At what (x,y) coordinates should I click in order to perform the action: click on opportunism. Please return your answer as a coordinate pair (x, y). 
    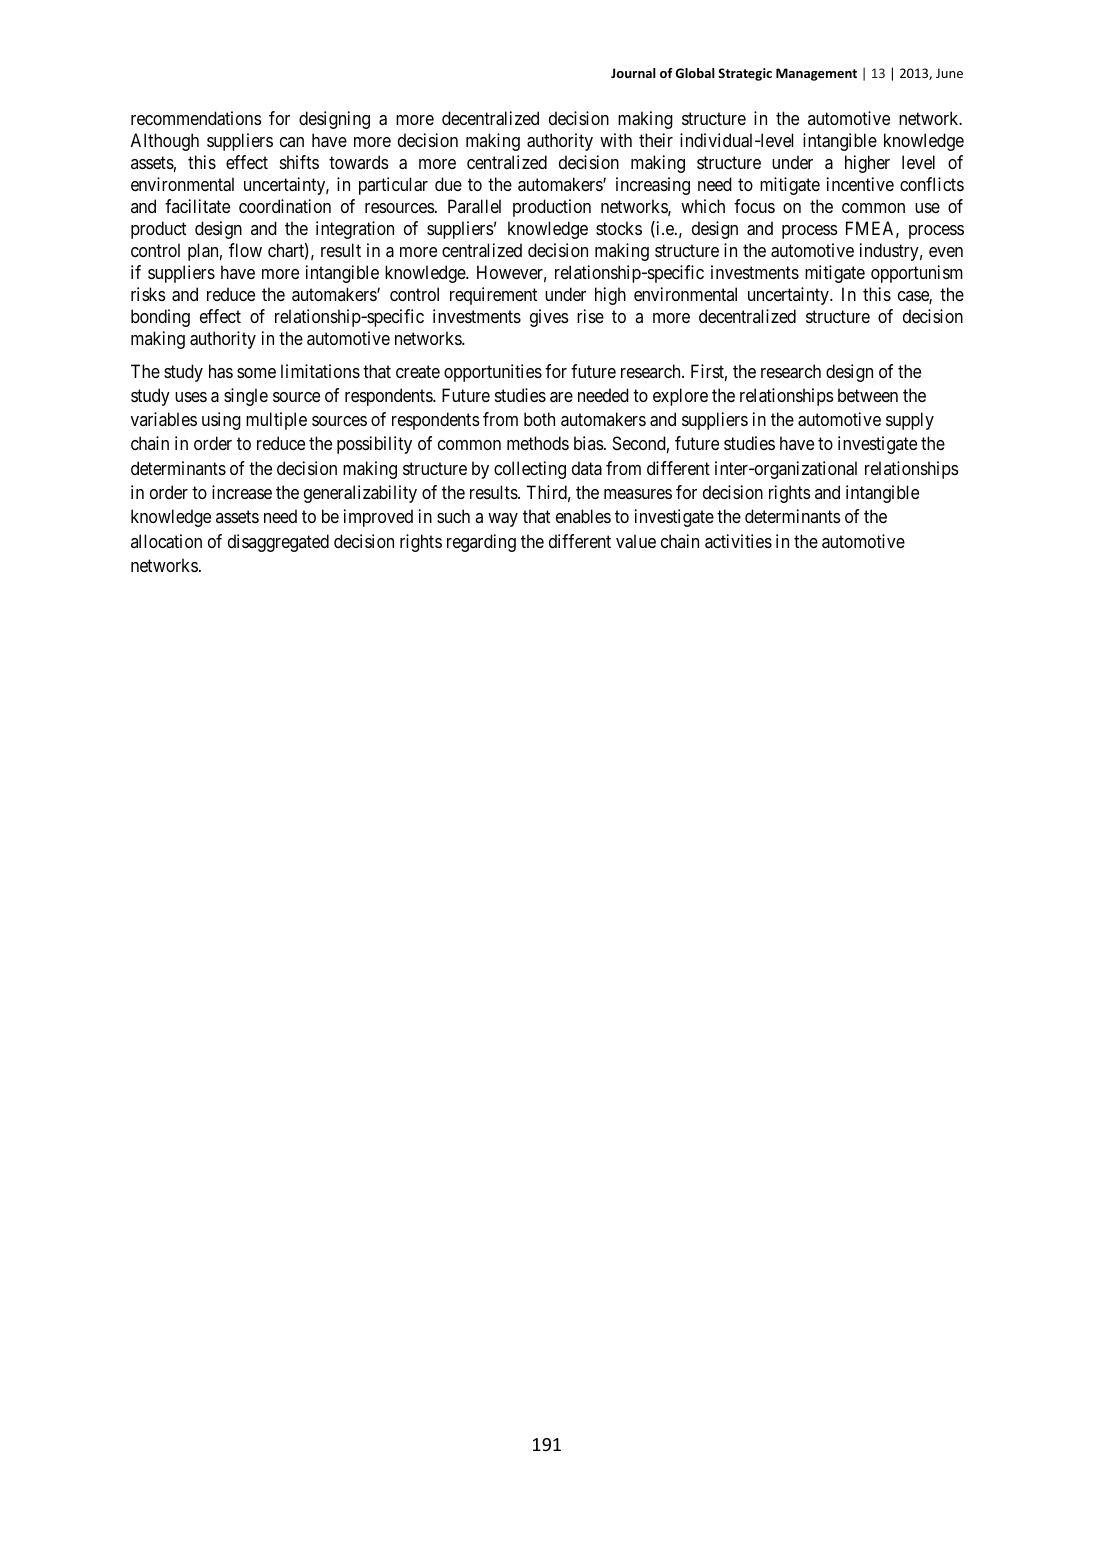
    Looking at the image, I should click on (917, 274).
